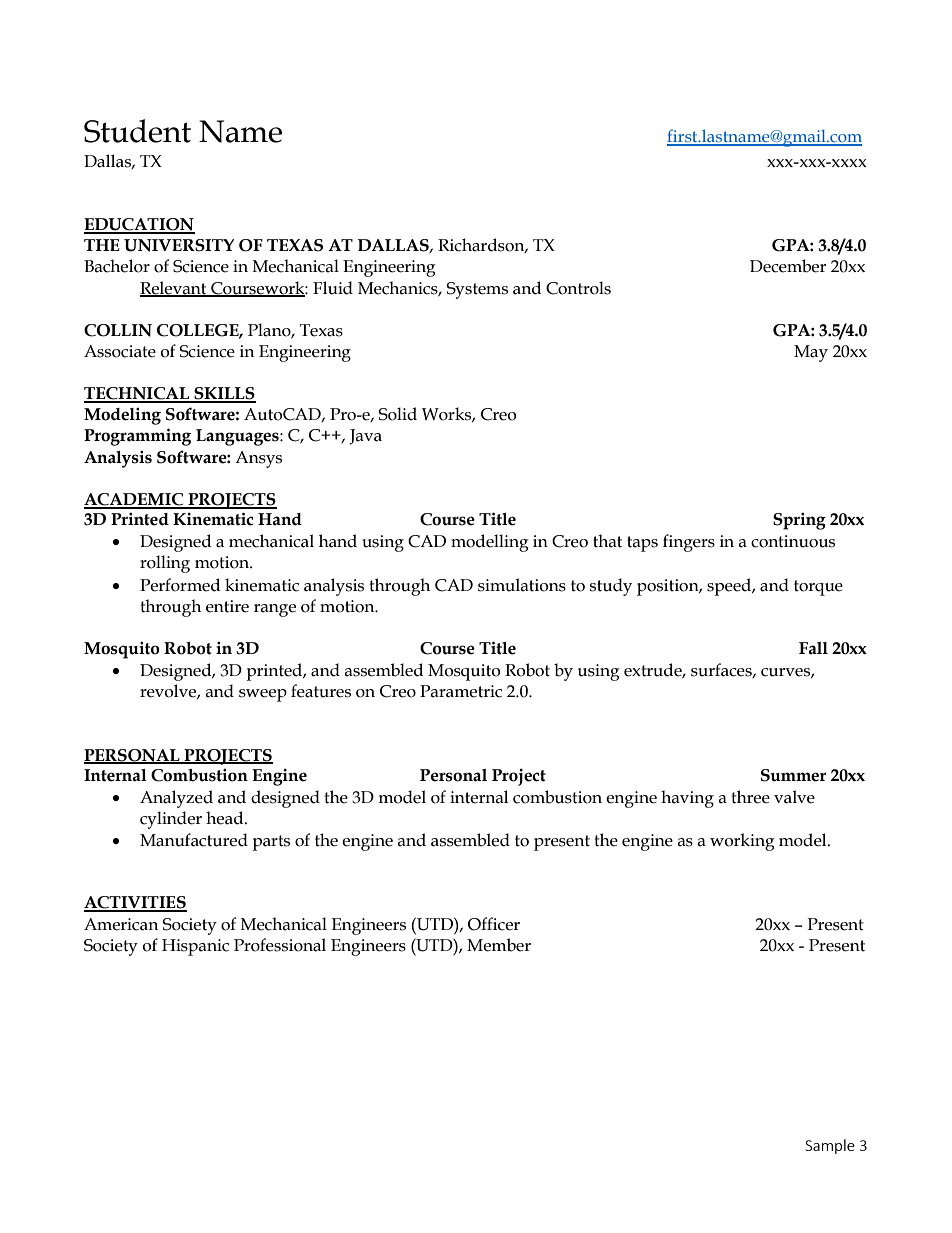  What do you see at coordinates (461, 691) in the screenshot?
I see `Parametric` at bounding box center [461, 691].
